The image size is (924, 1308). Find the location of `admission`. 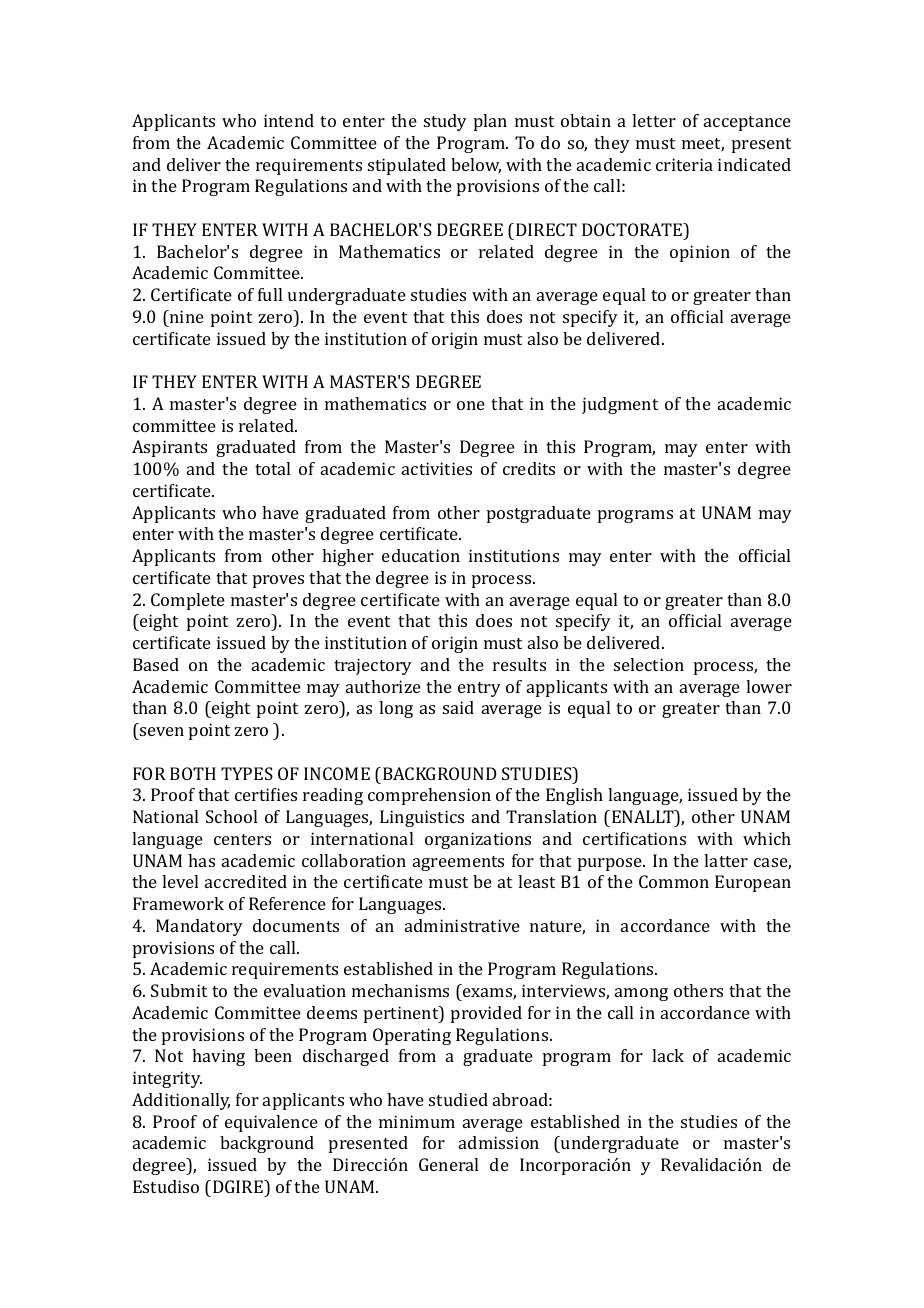

admission is located at coordinates (499, 1142).
